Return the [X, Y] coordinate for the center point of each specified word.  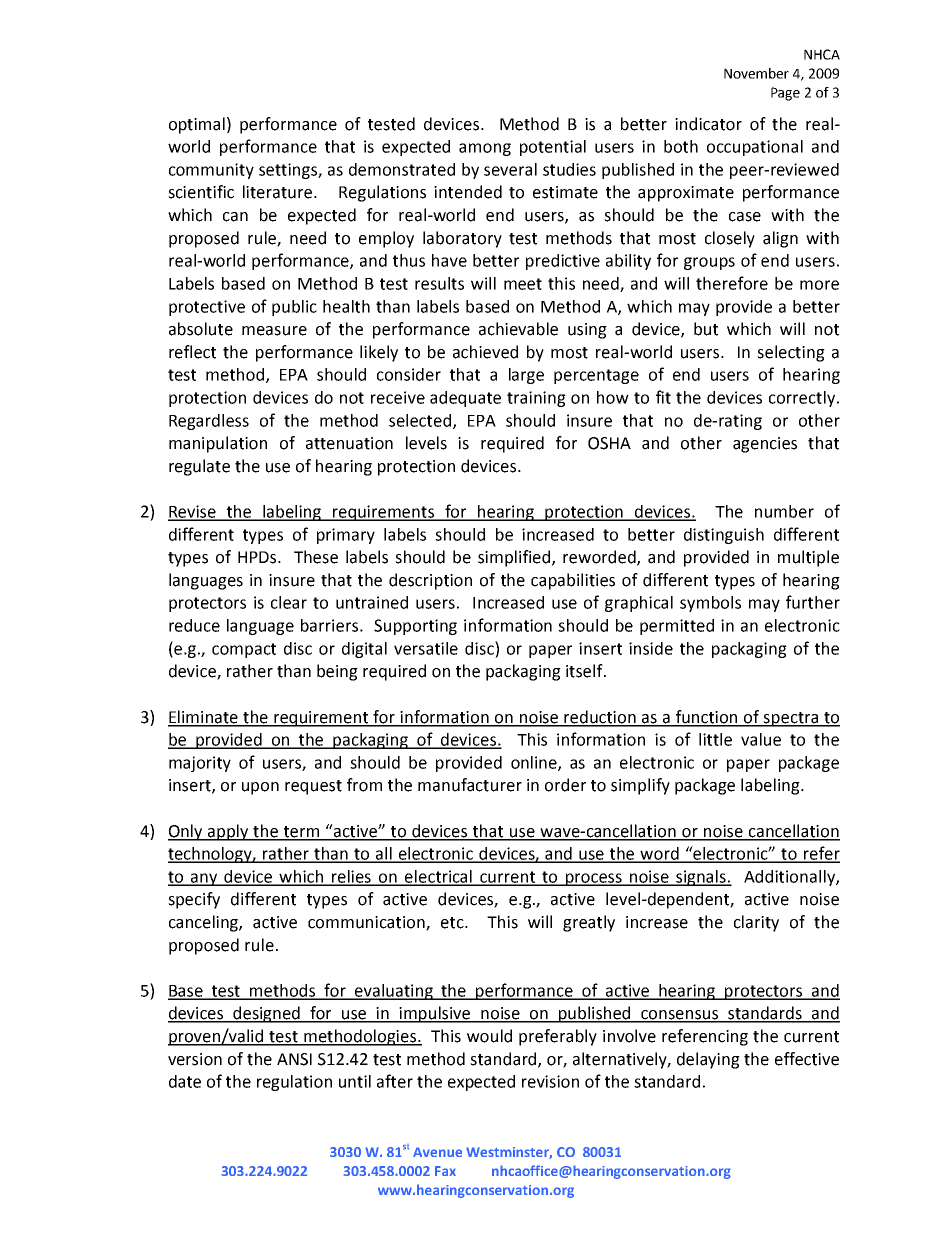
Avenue [437, 1152]
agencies [765, 445]
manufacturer [470, 785]
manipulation [218, 444]
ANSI [294, 1059]
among [485, 149]
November [756, 73]
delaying [708, 1060]
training [536, 399]
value [761, 739]
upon [260, 788]
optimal [197, 125]
